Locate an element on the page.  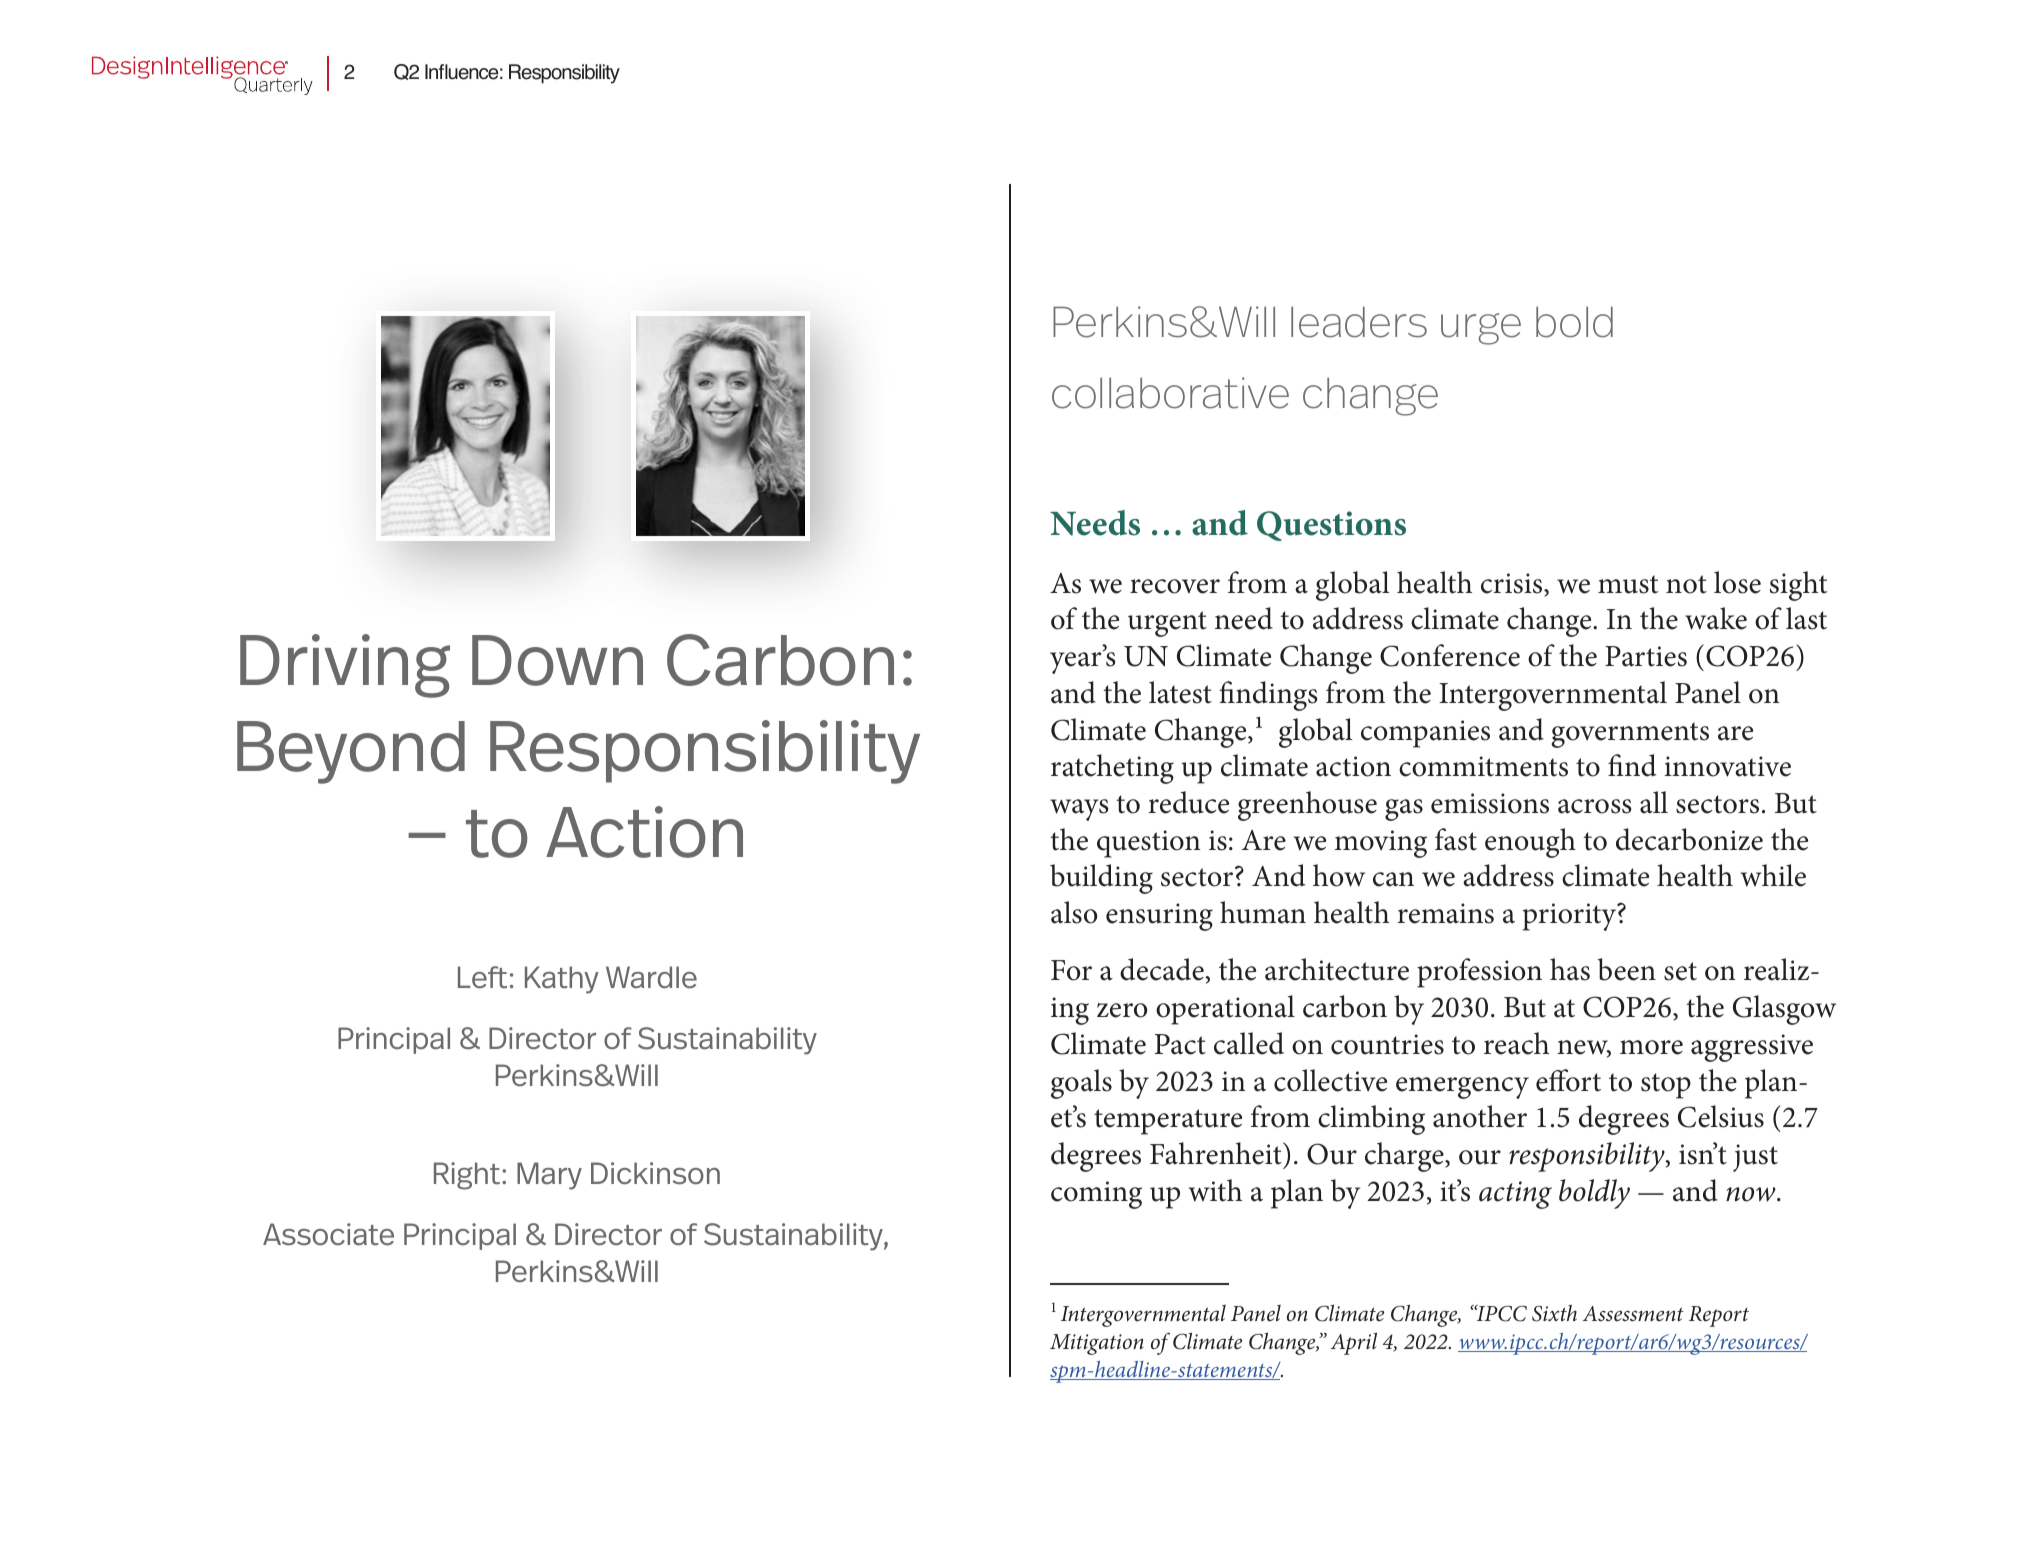
Associate is located at coordinates (328, 1234).
